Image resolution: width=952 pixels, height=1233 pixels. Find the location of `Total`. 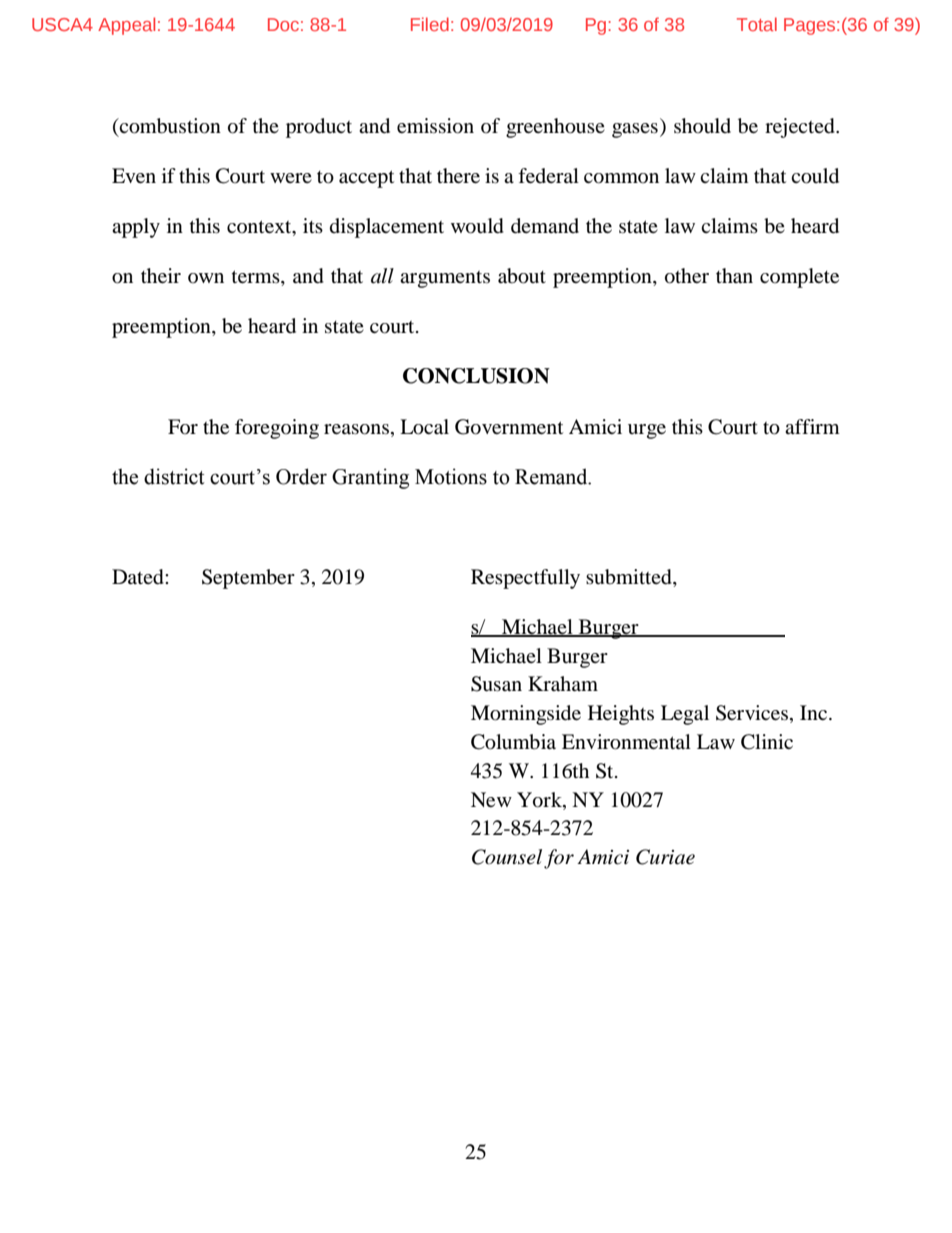

Total is located at coordinates (757, 24).
